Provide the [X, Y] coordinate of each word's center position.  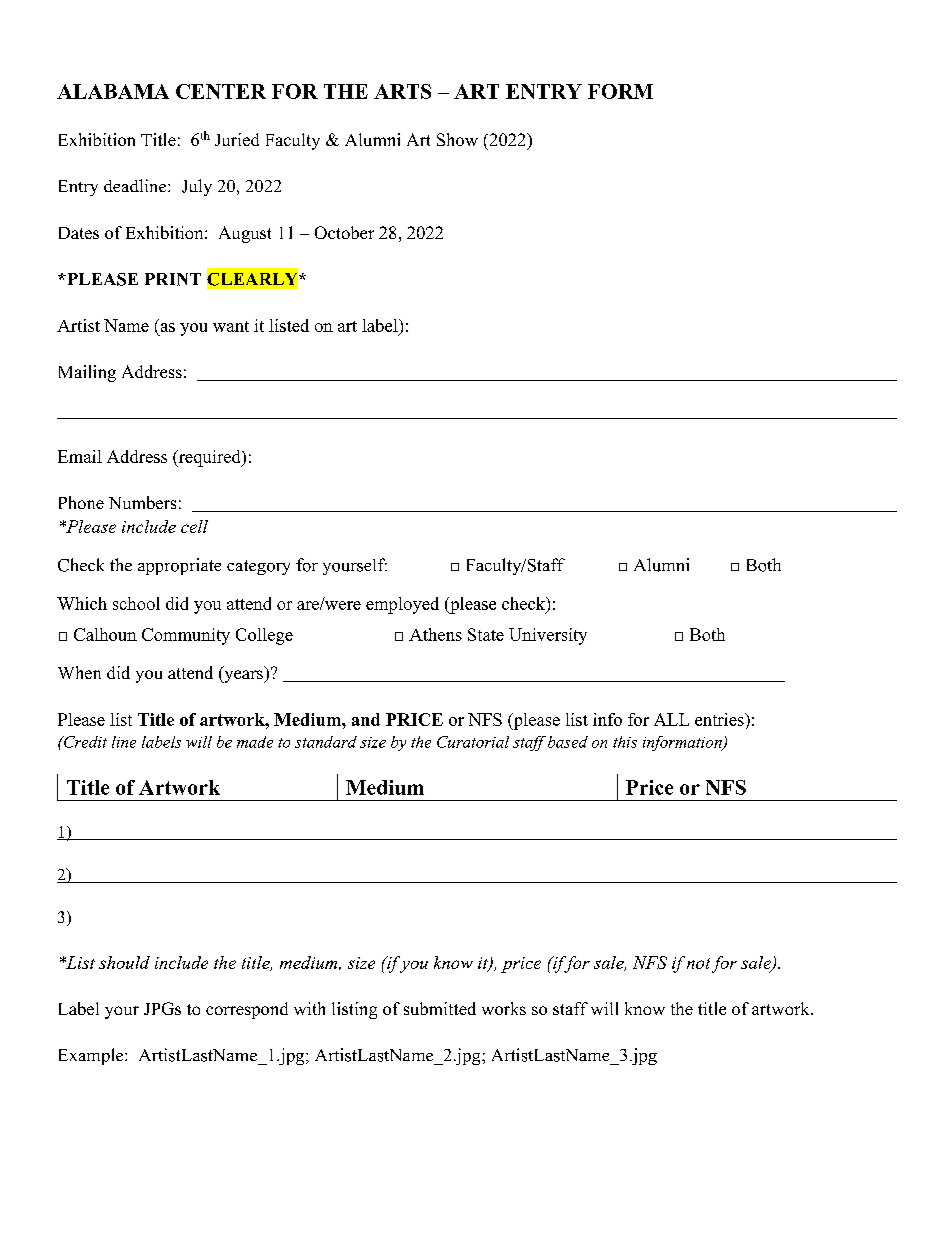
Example [92, 1056]
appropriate [179, 566]
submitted [440, 1008]
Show [457, 139]
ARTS [402, 91]
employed [402, 605]
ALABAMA [113, 91]
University [548, 636]
